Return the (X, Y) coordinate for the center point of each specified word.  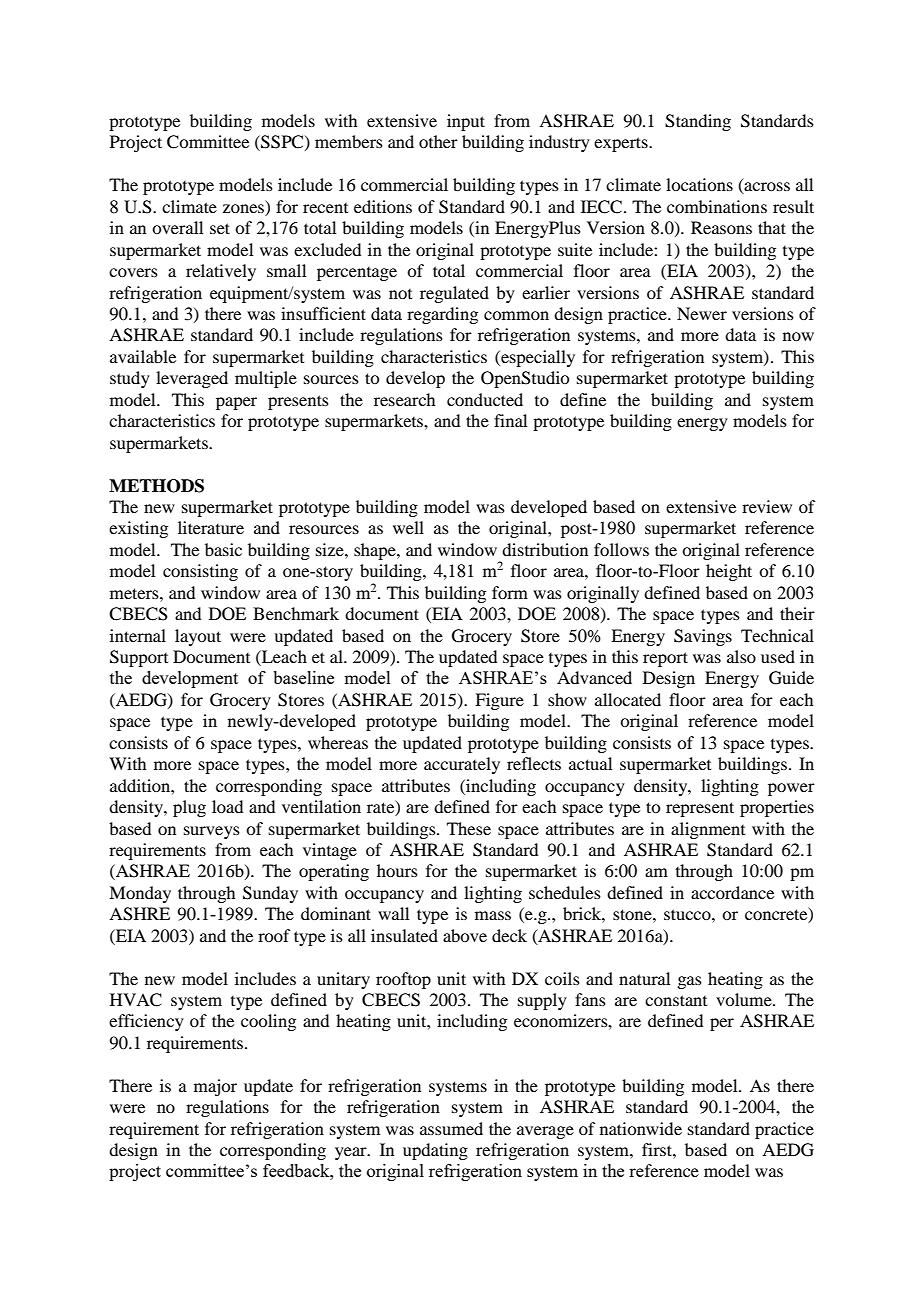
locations (699, 184)
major (215, 1087)
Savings (703, 637)
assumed (451, 1128)
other (438, 141)
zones (243, 208)
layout (198, 637)
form (510, 592)
